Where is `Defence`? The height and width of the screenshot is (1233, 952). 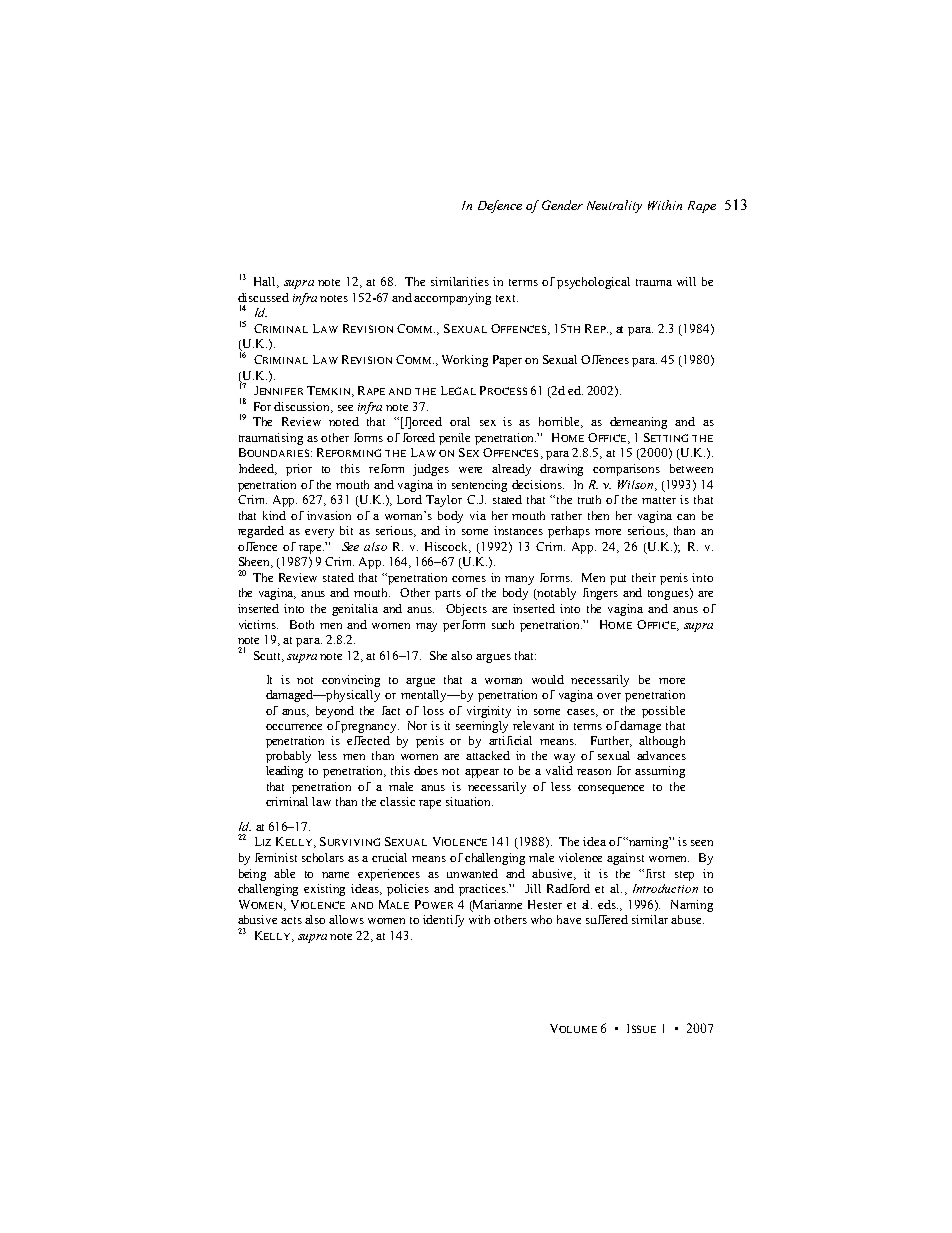 Defence is located at coordinates (500, 206).
